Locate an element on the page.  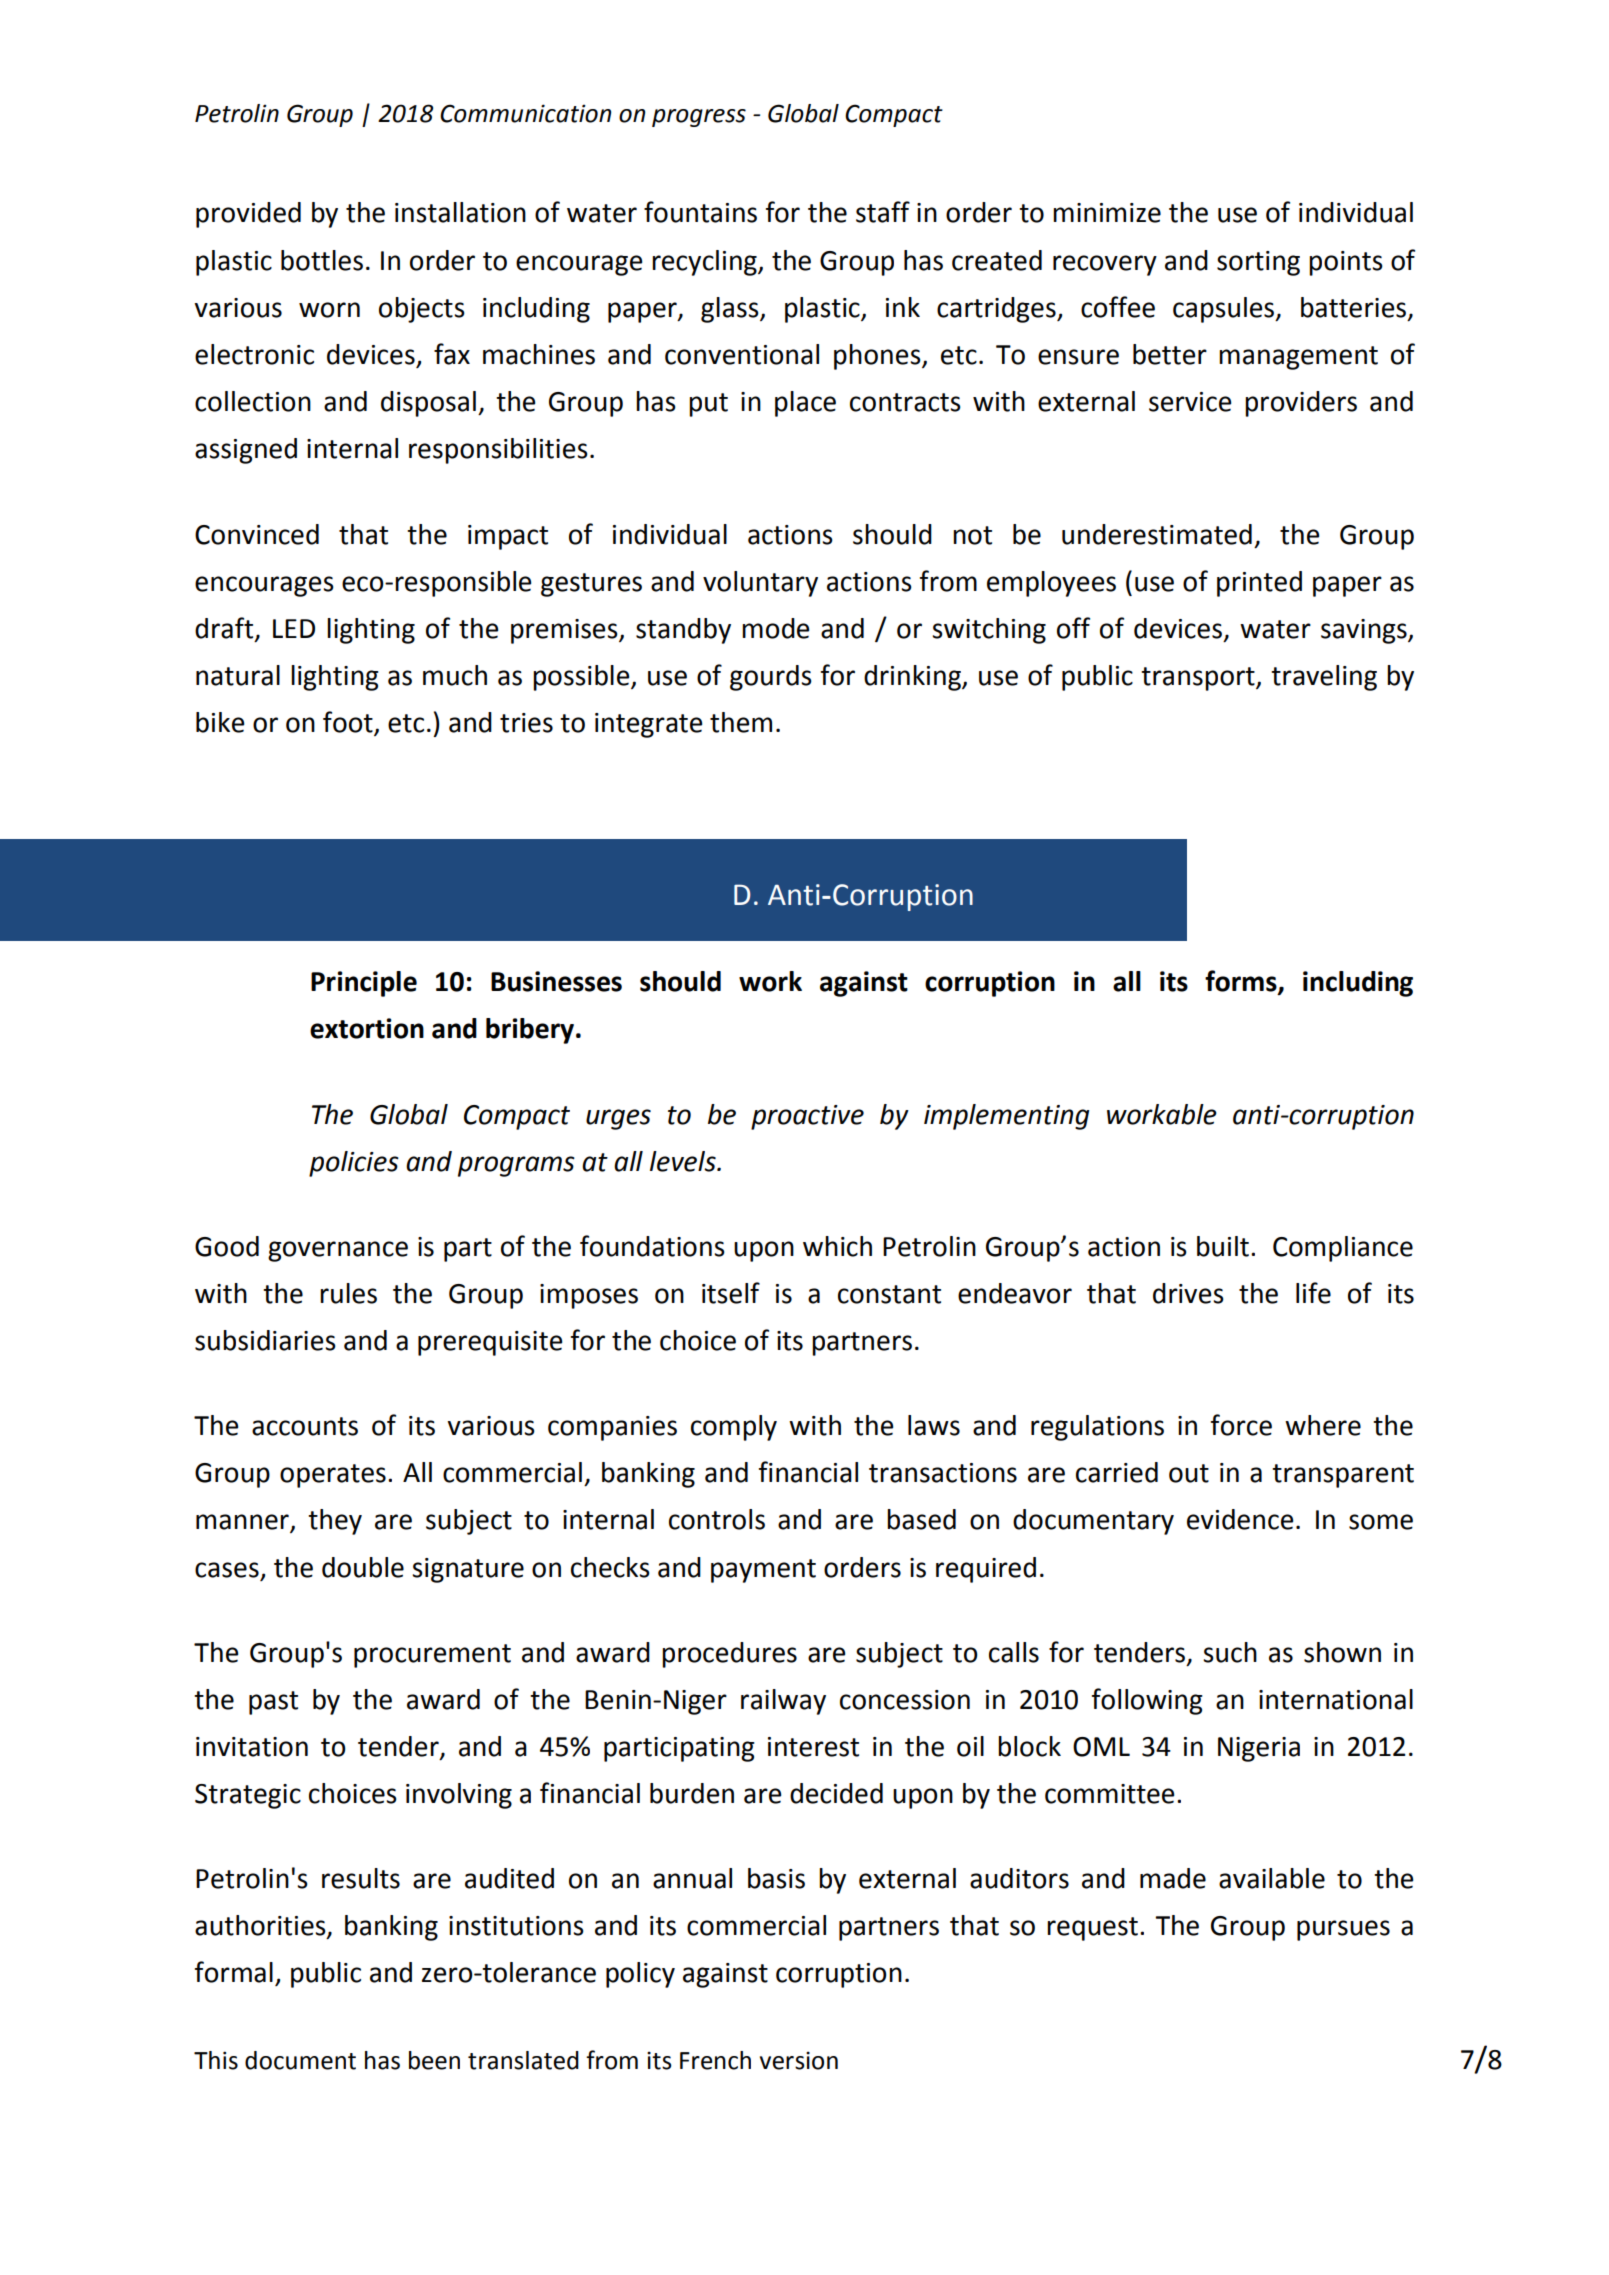
sorting is located at coordinates (1258, 263).
